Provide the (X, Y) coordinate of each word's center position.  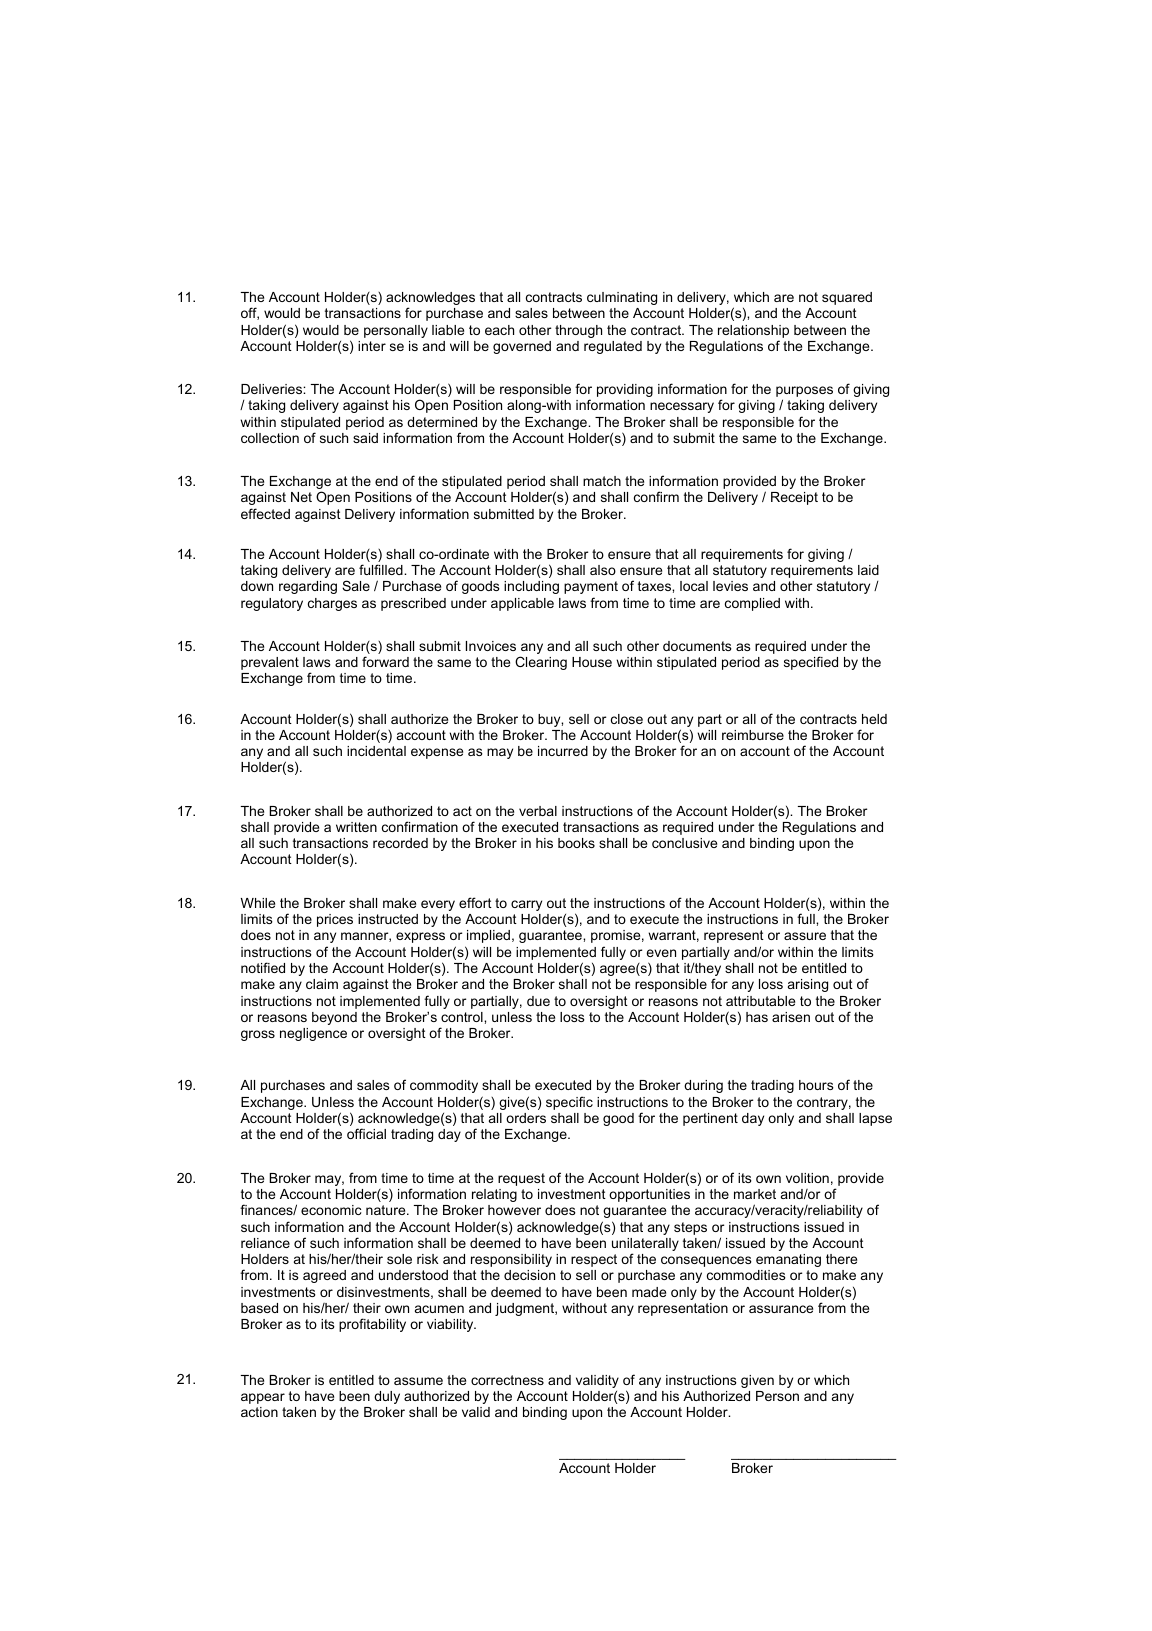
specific (569, 1103)
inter (372, 346)
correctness (507, 1380)
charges (332, 604)
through (578, 331)
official (366, 1133)
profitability (372, 1325)
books (576, 843)
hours (816, 1085)
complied (752, 604)
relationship (753, 331)
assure (805, 936)
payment (591, 587)
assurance (781, 1309)
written (356, 827)
